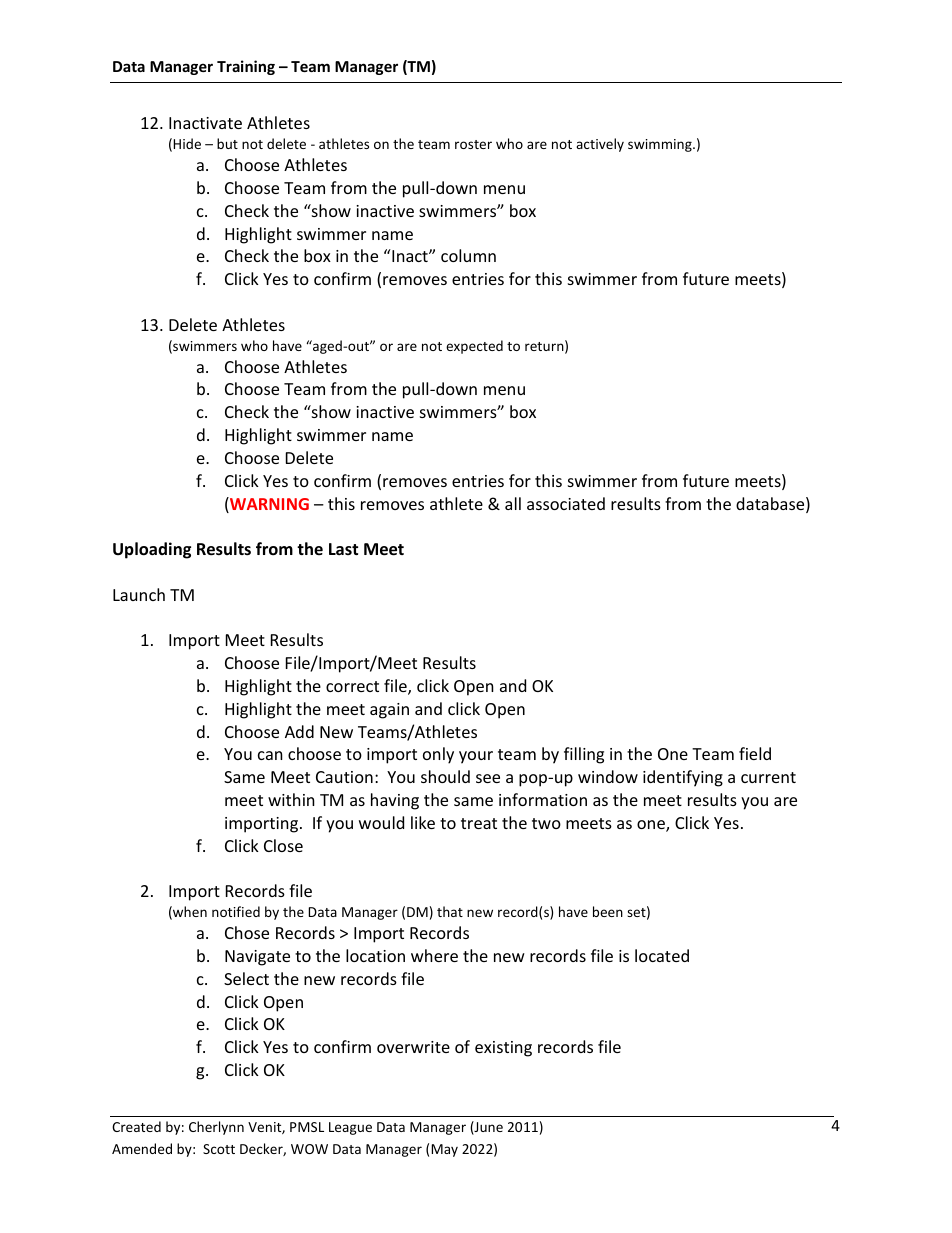 Image resolution: width=952 pixels, height=1233 pixels. What do you see at coordinates (444, 1150) in the page?
I see `May` at bounding box center [444, 1150].
